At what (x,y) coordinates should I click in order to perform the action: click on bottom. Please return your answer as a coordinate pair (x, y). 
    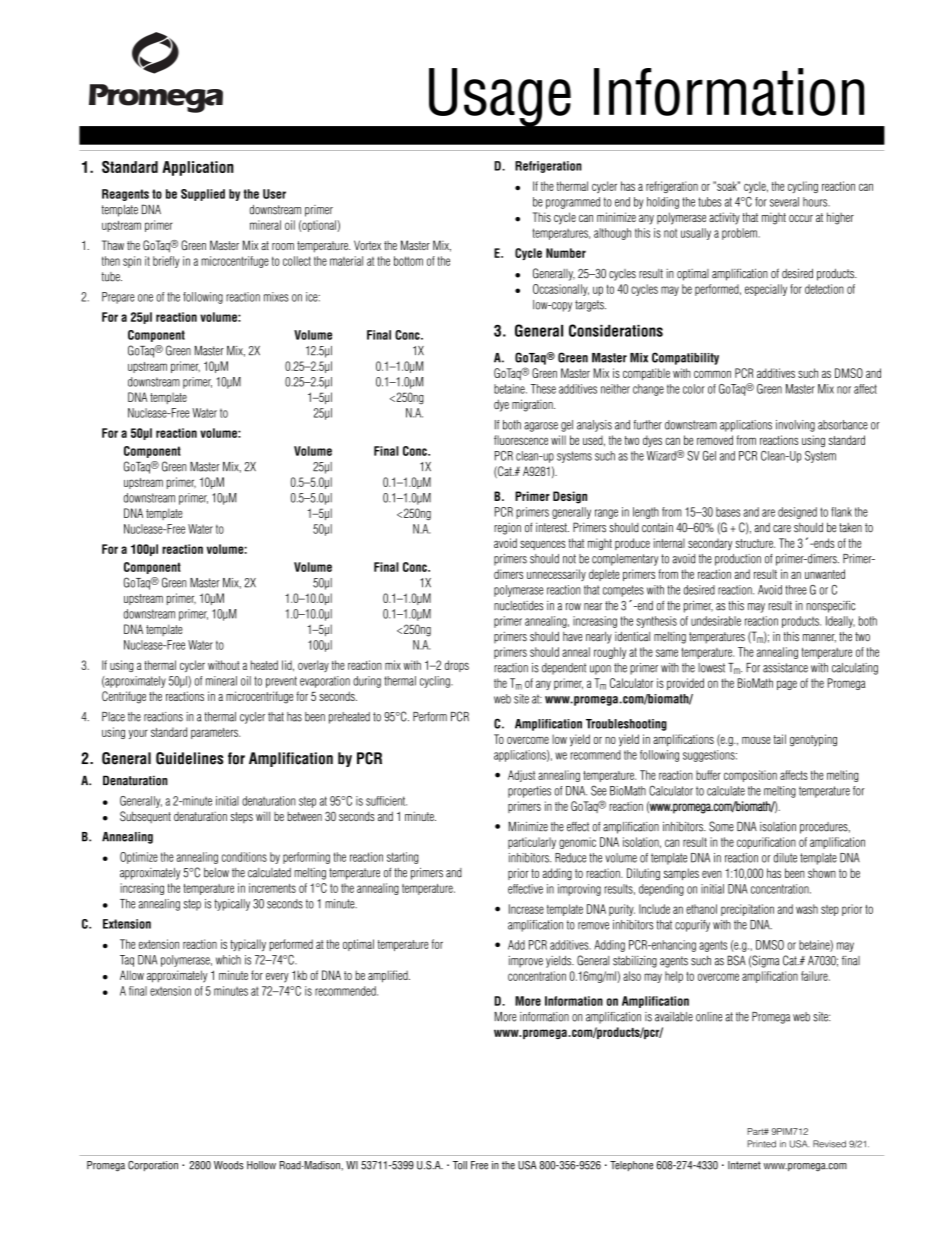
    Looking at the image, I should click on (408, 261).
